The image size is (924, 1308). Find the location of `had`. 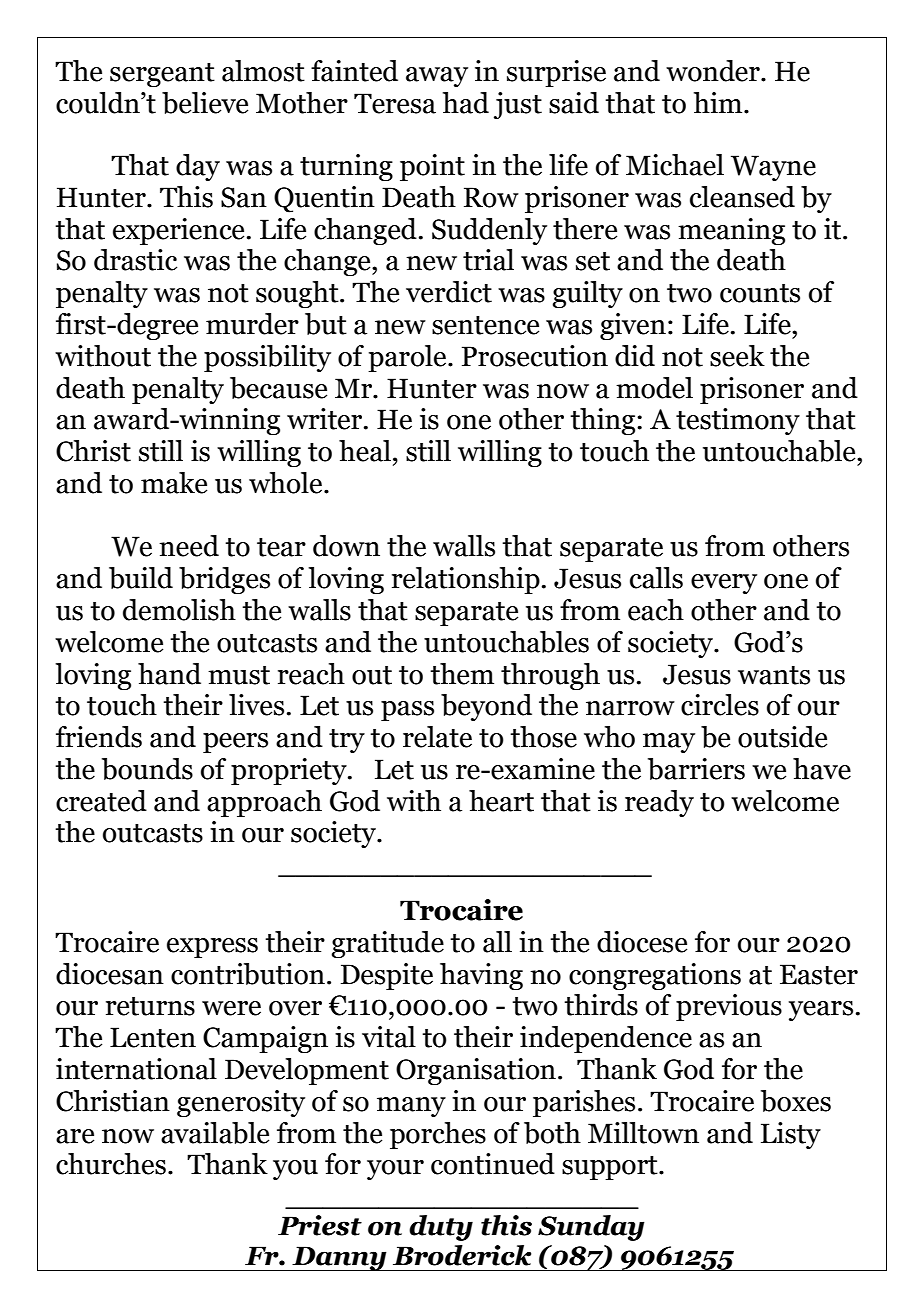

had is located at coordinates (466, 103).
